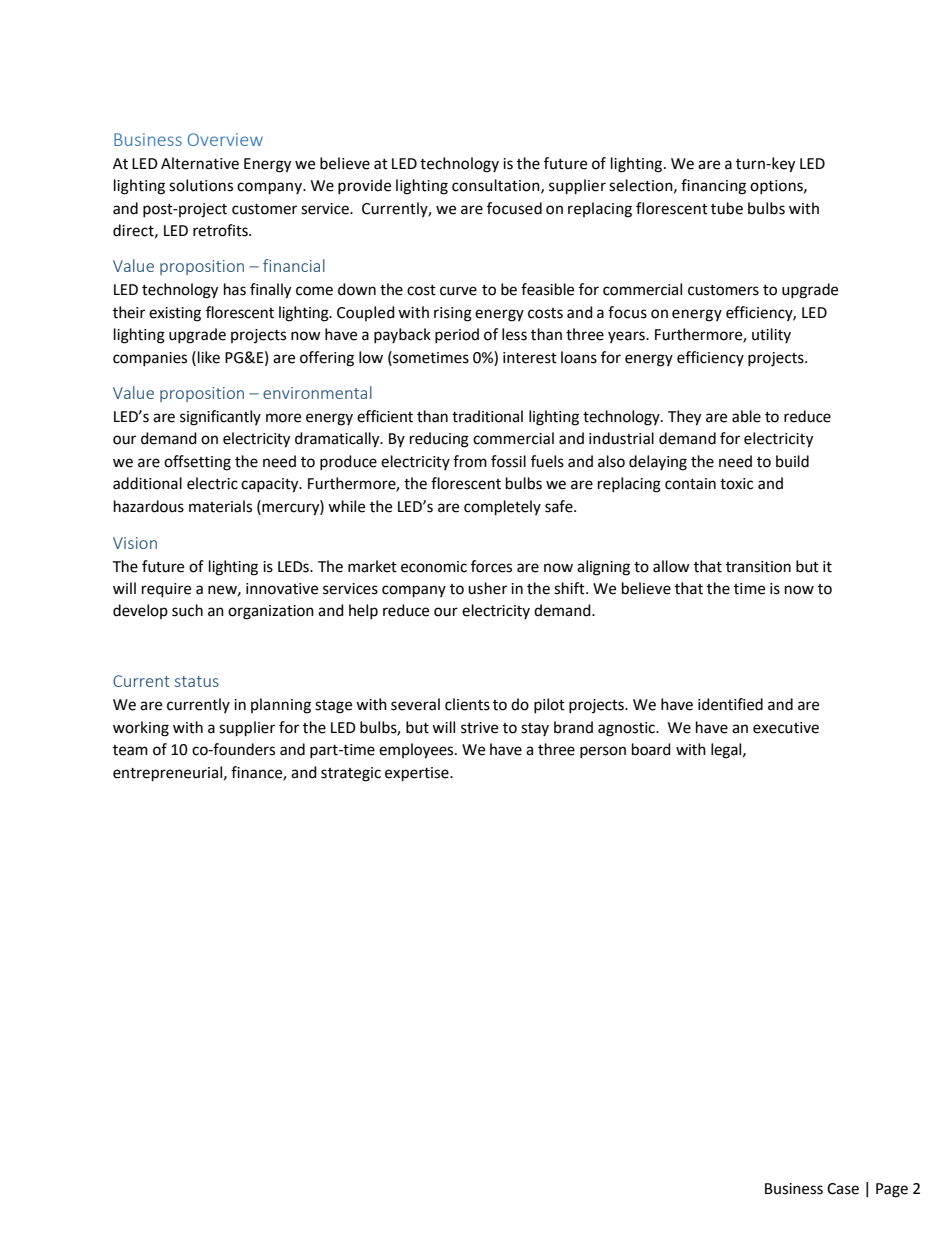 The height and width of the screenshot is (1233, 952). Describe the element at coordinates (730, 704) in the screenshot. I see `identified` at that location.
